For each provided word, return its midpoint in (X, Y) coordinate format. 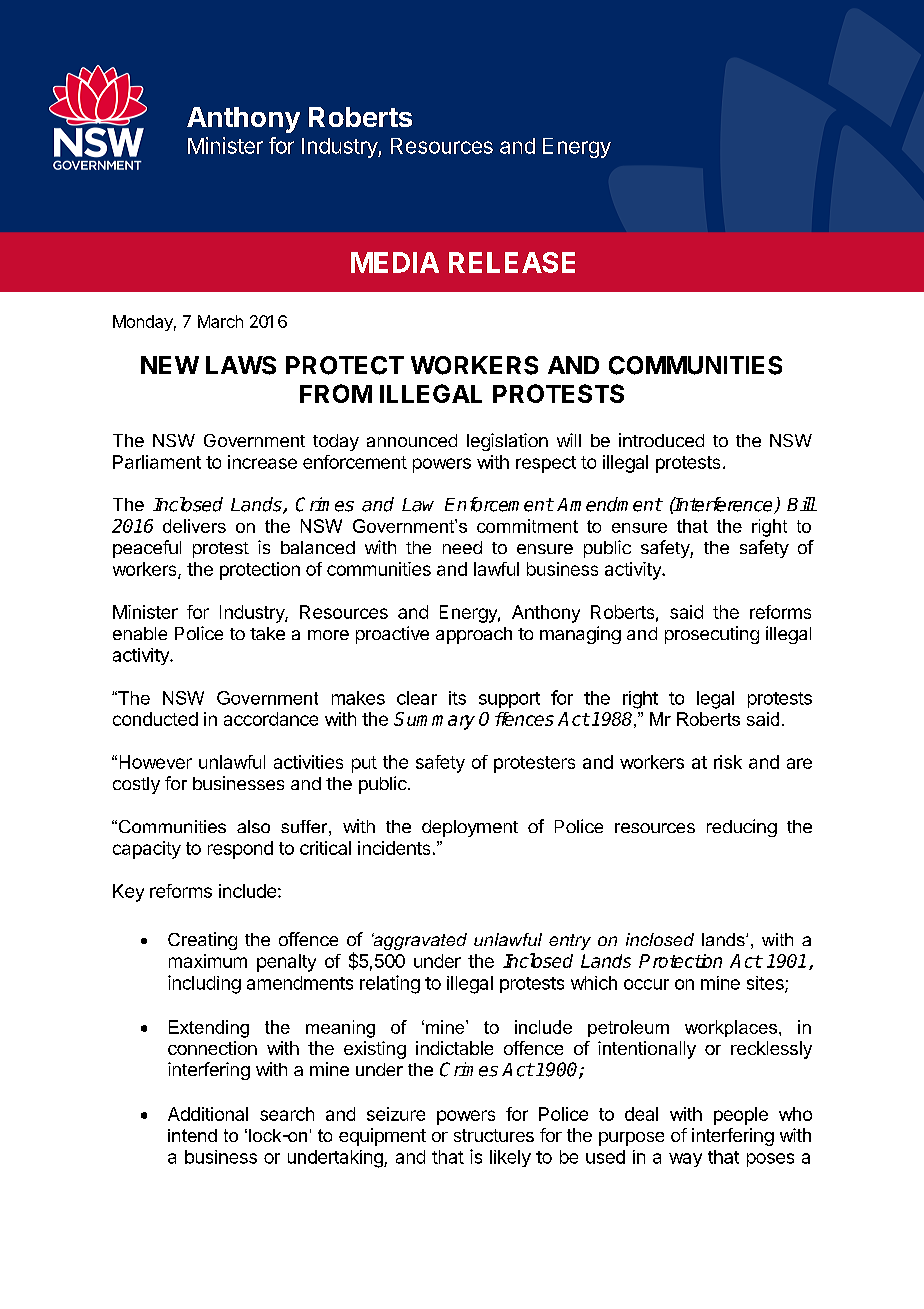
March (220, 321)
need (462, 547)
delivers (194, 526)
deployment (470, 828)
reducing (742, 828)
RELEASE (512, 262)
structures (494, 1135)
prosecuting (712, 635)
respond (240, 850)
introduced (661, 440)
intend (192, 1135)
